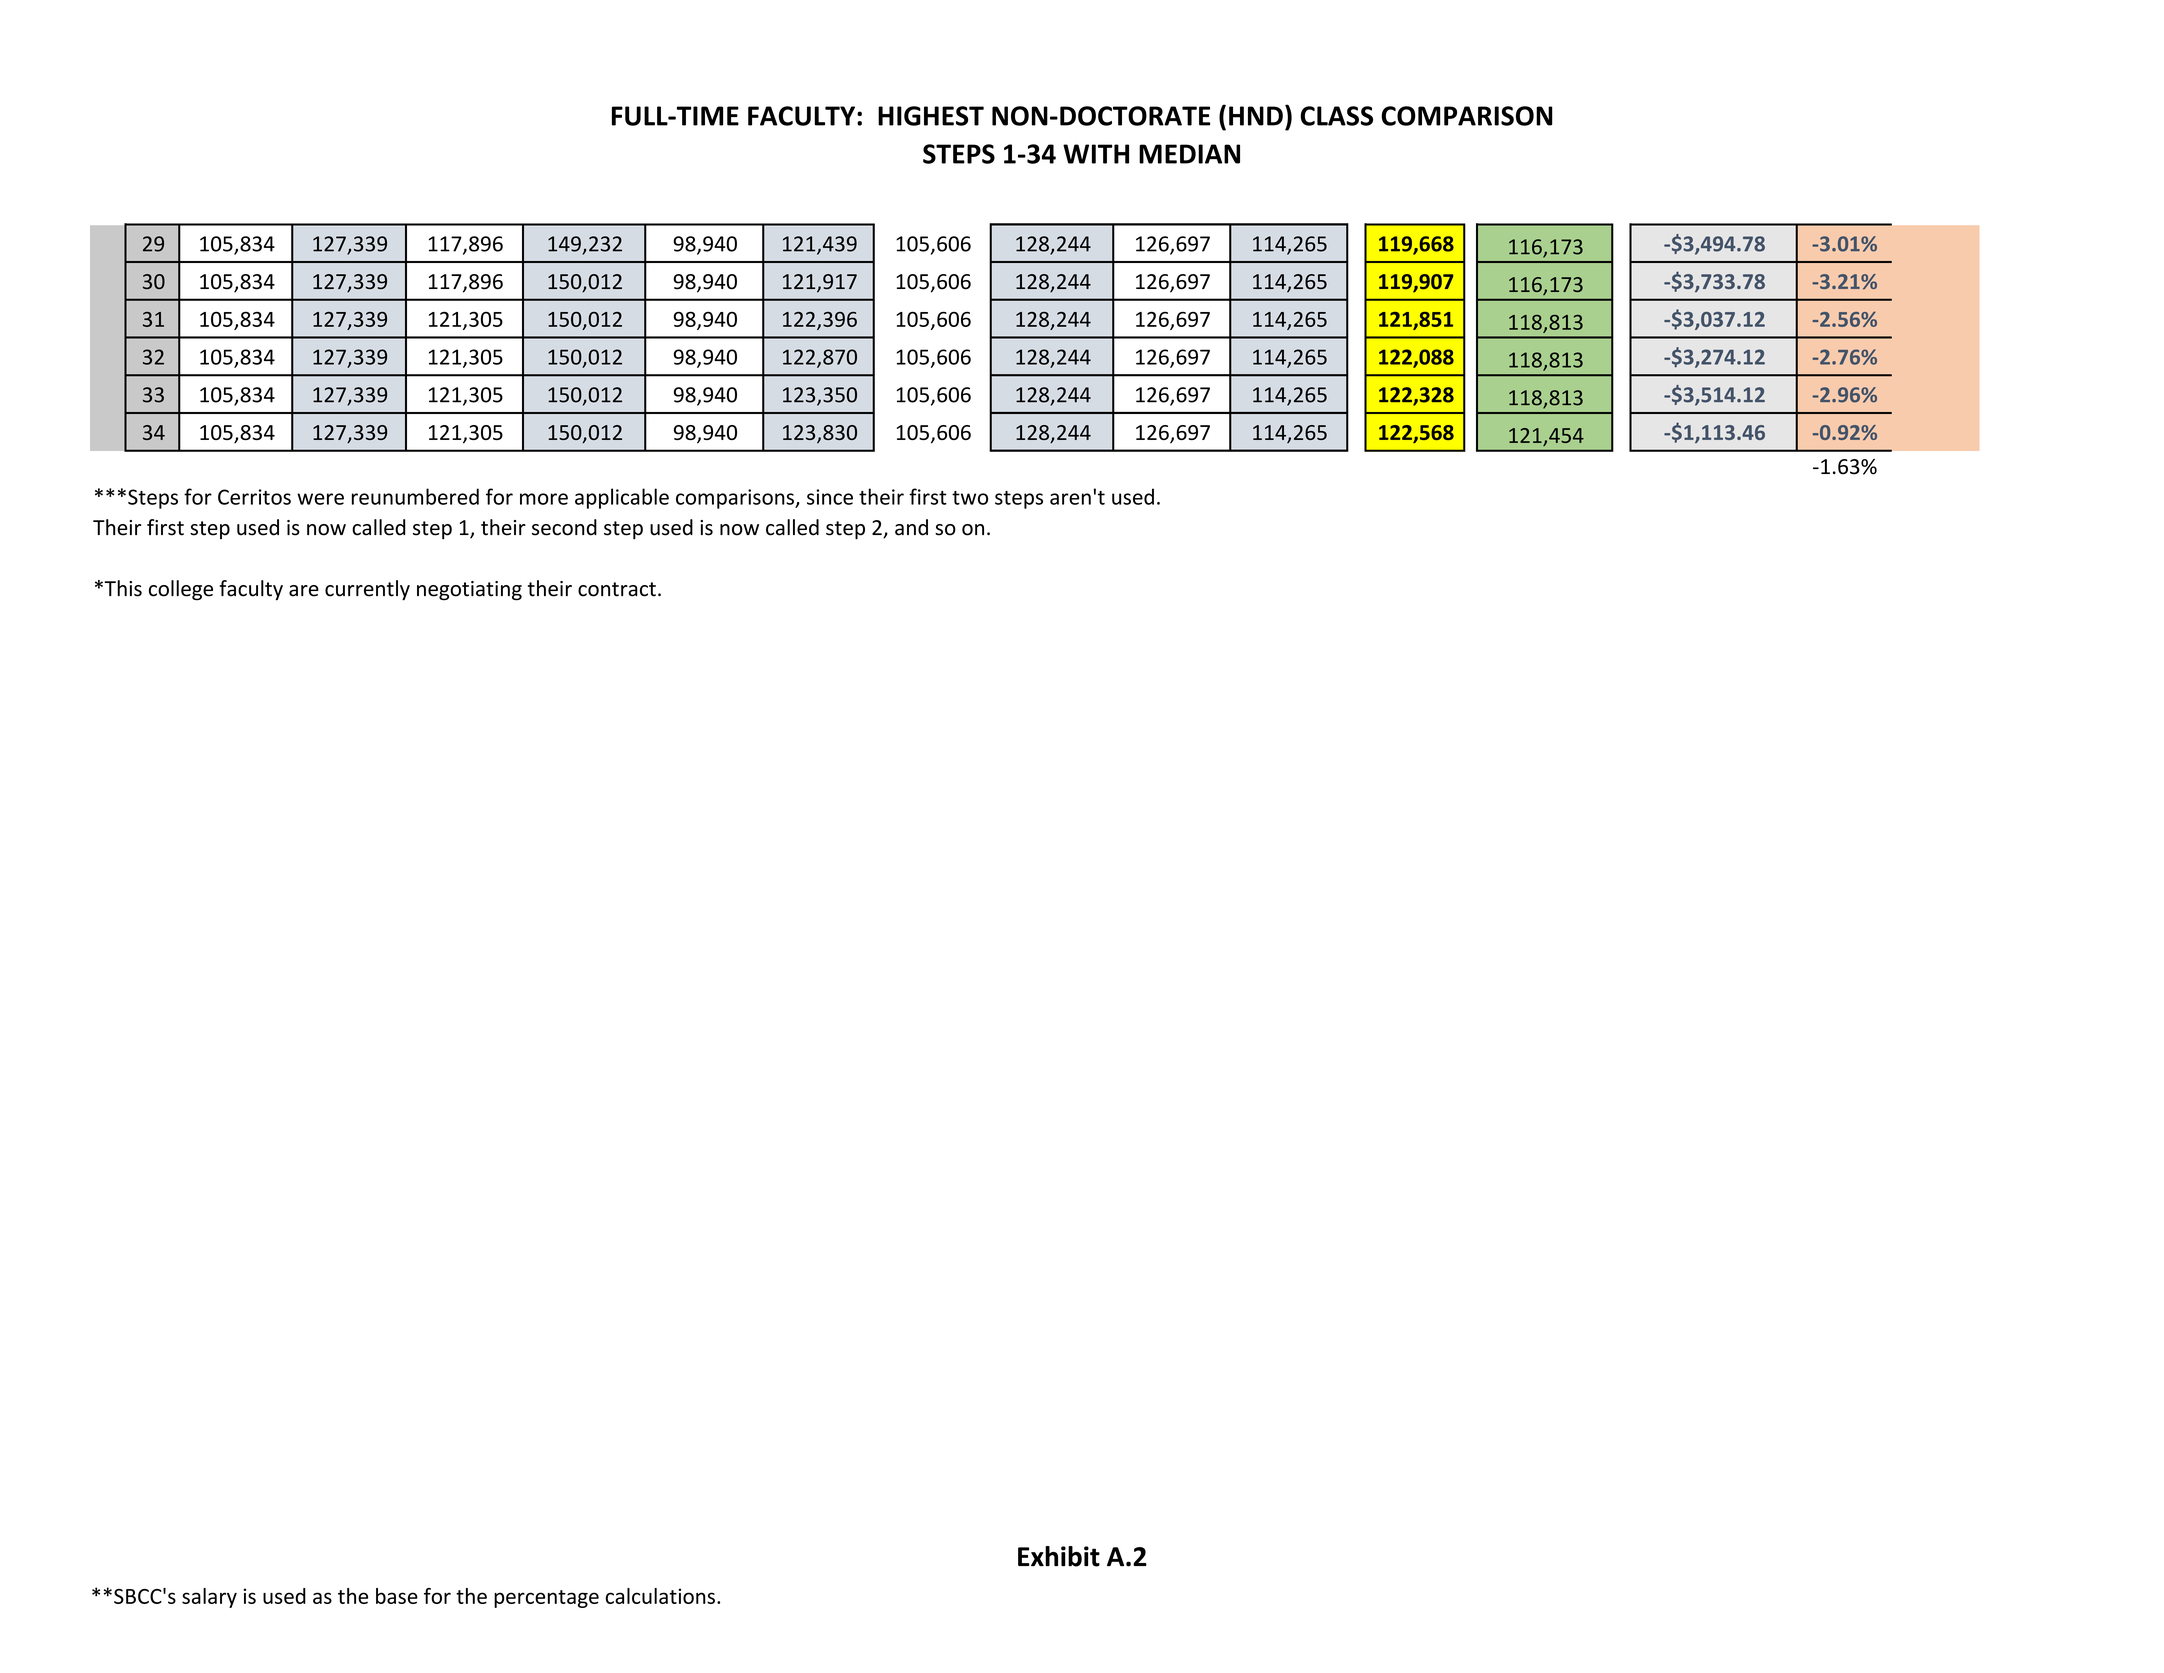 This screenshot has height=1673, width=2164. Describe the element at coordinates (1059, 1556) in the screenshot. I see `Exhibit` at that location.
